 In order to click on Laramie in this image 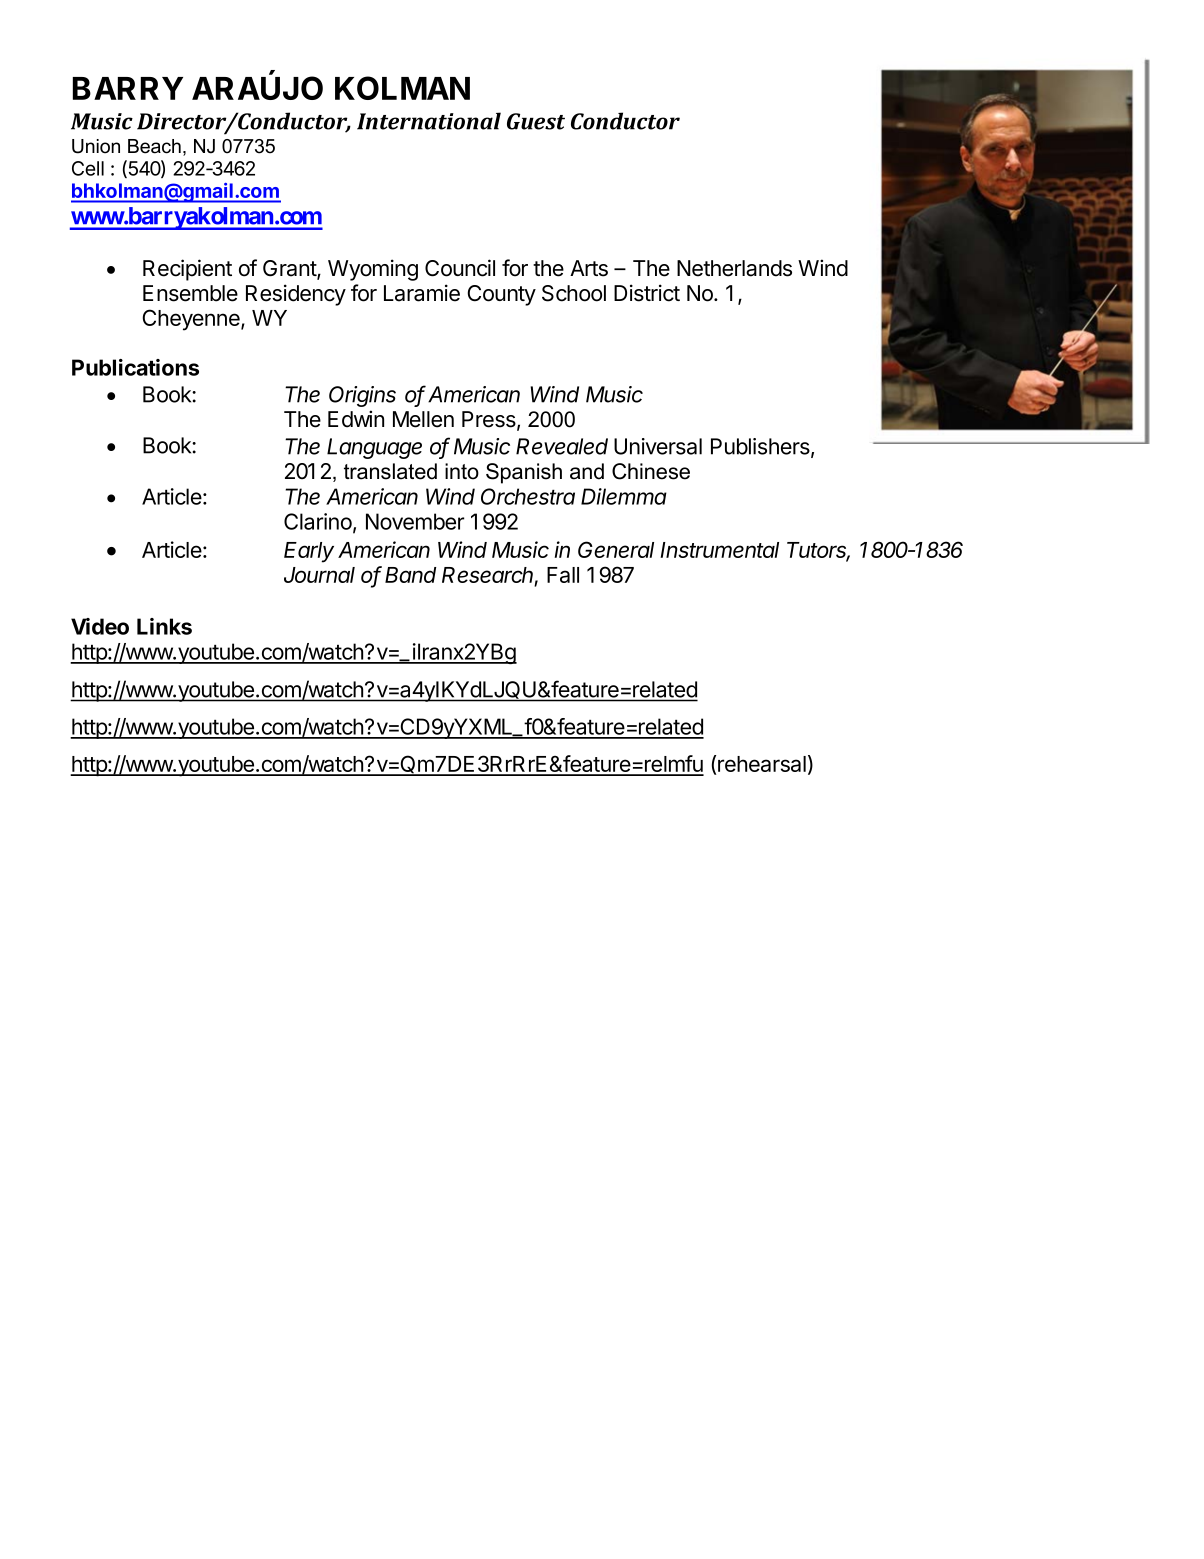, I will do `click(422, 293)`.
